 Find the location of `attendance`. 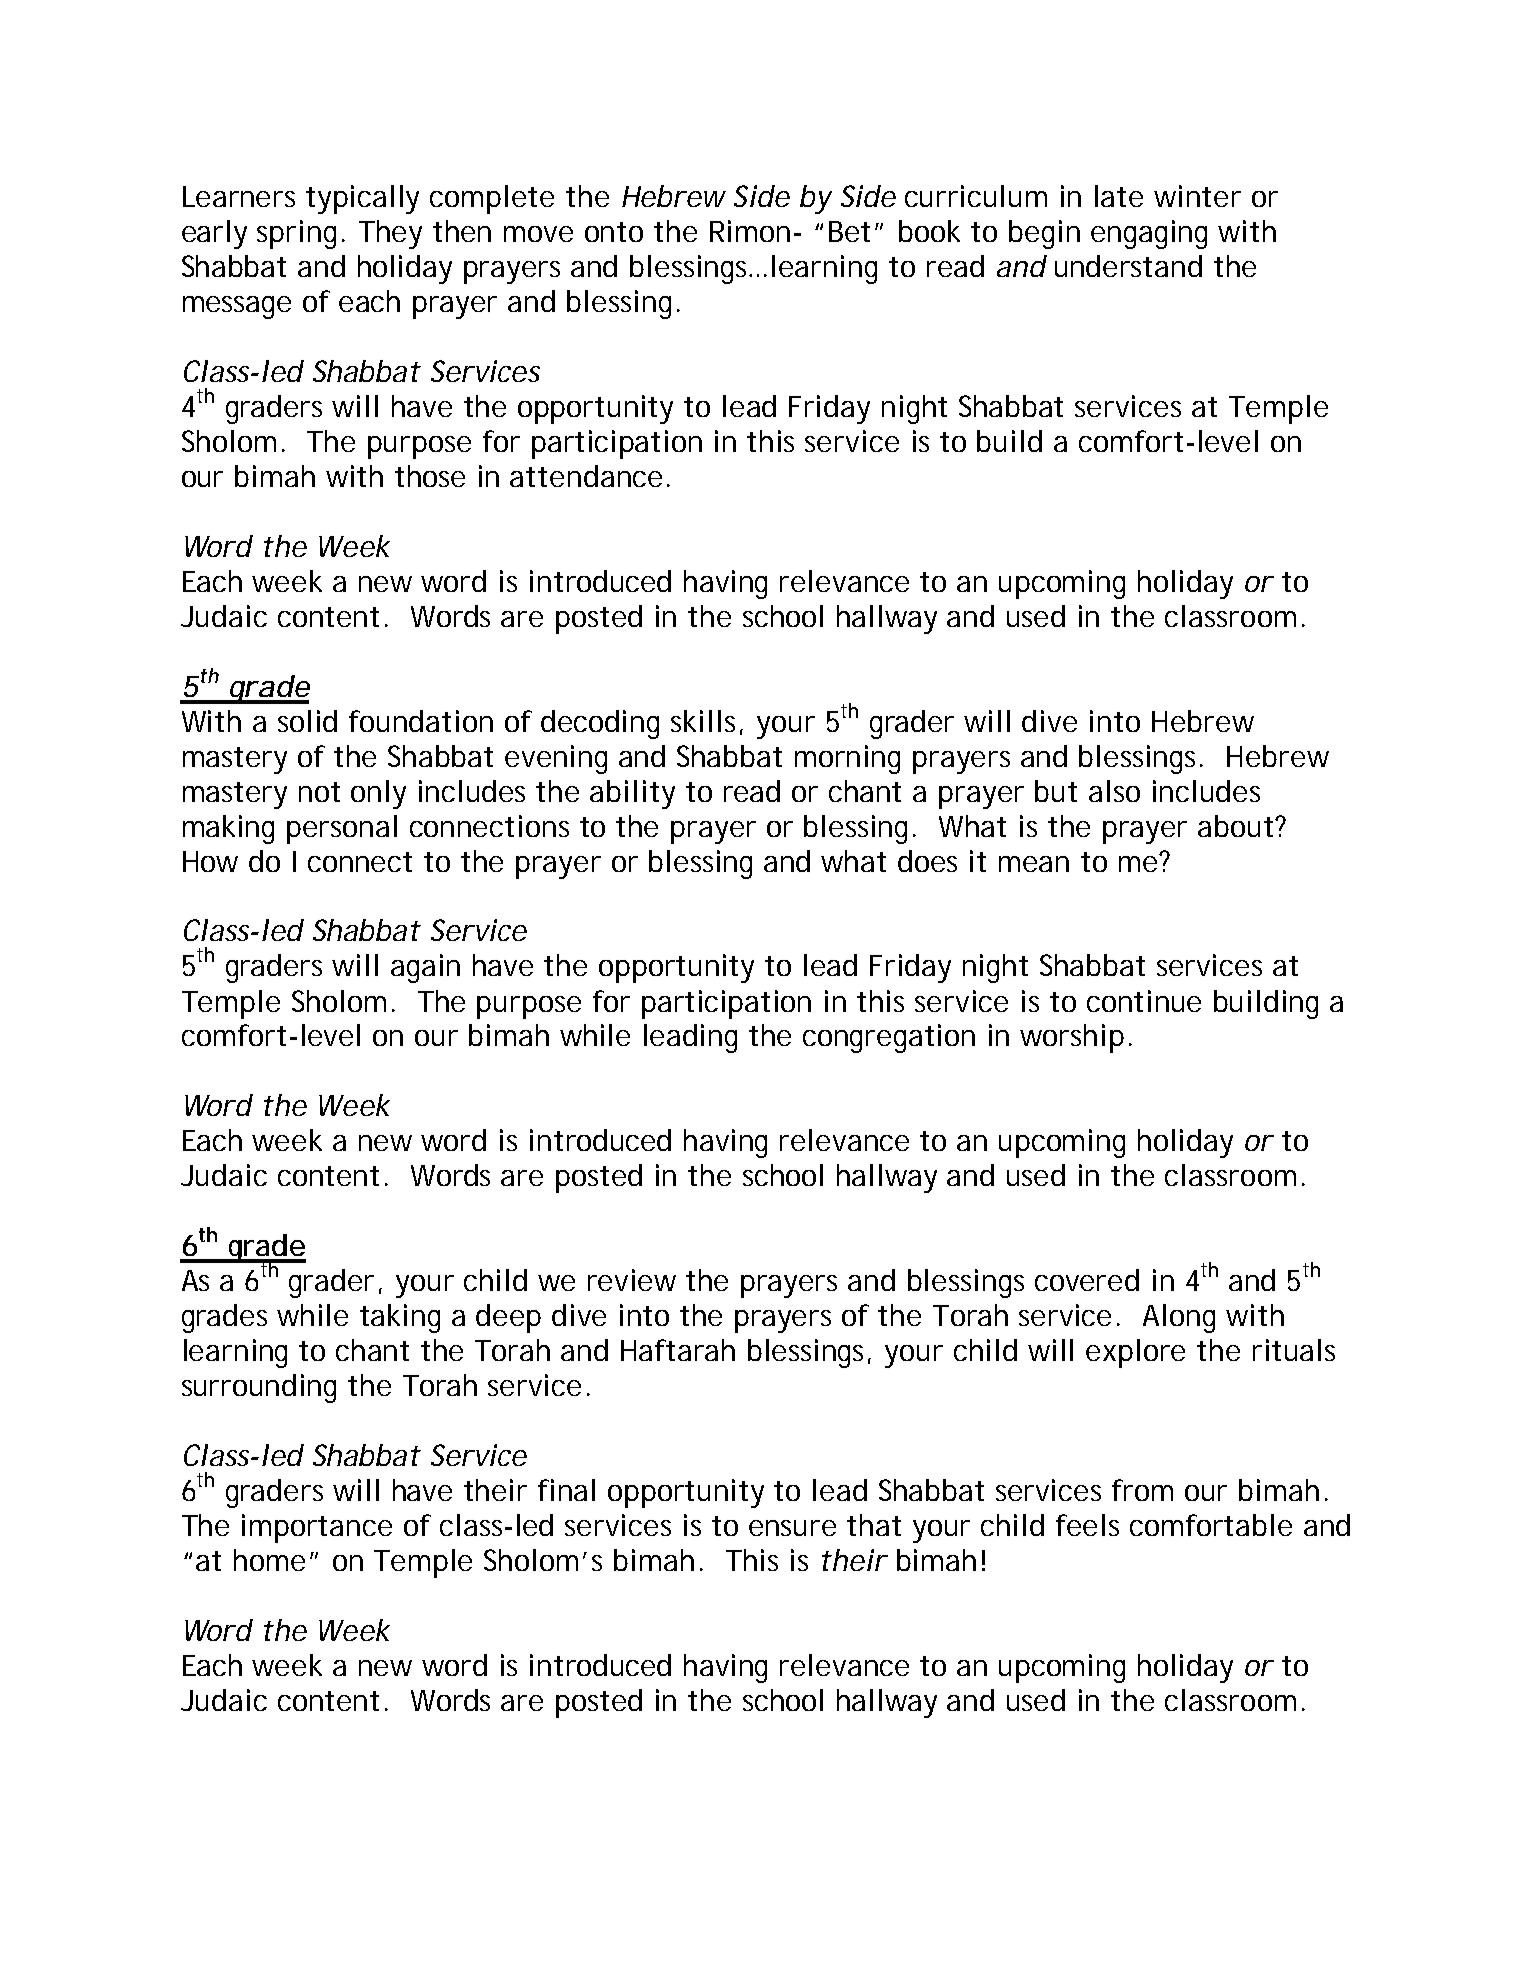

attendance is located at coordinates (586, 476).
